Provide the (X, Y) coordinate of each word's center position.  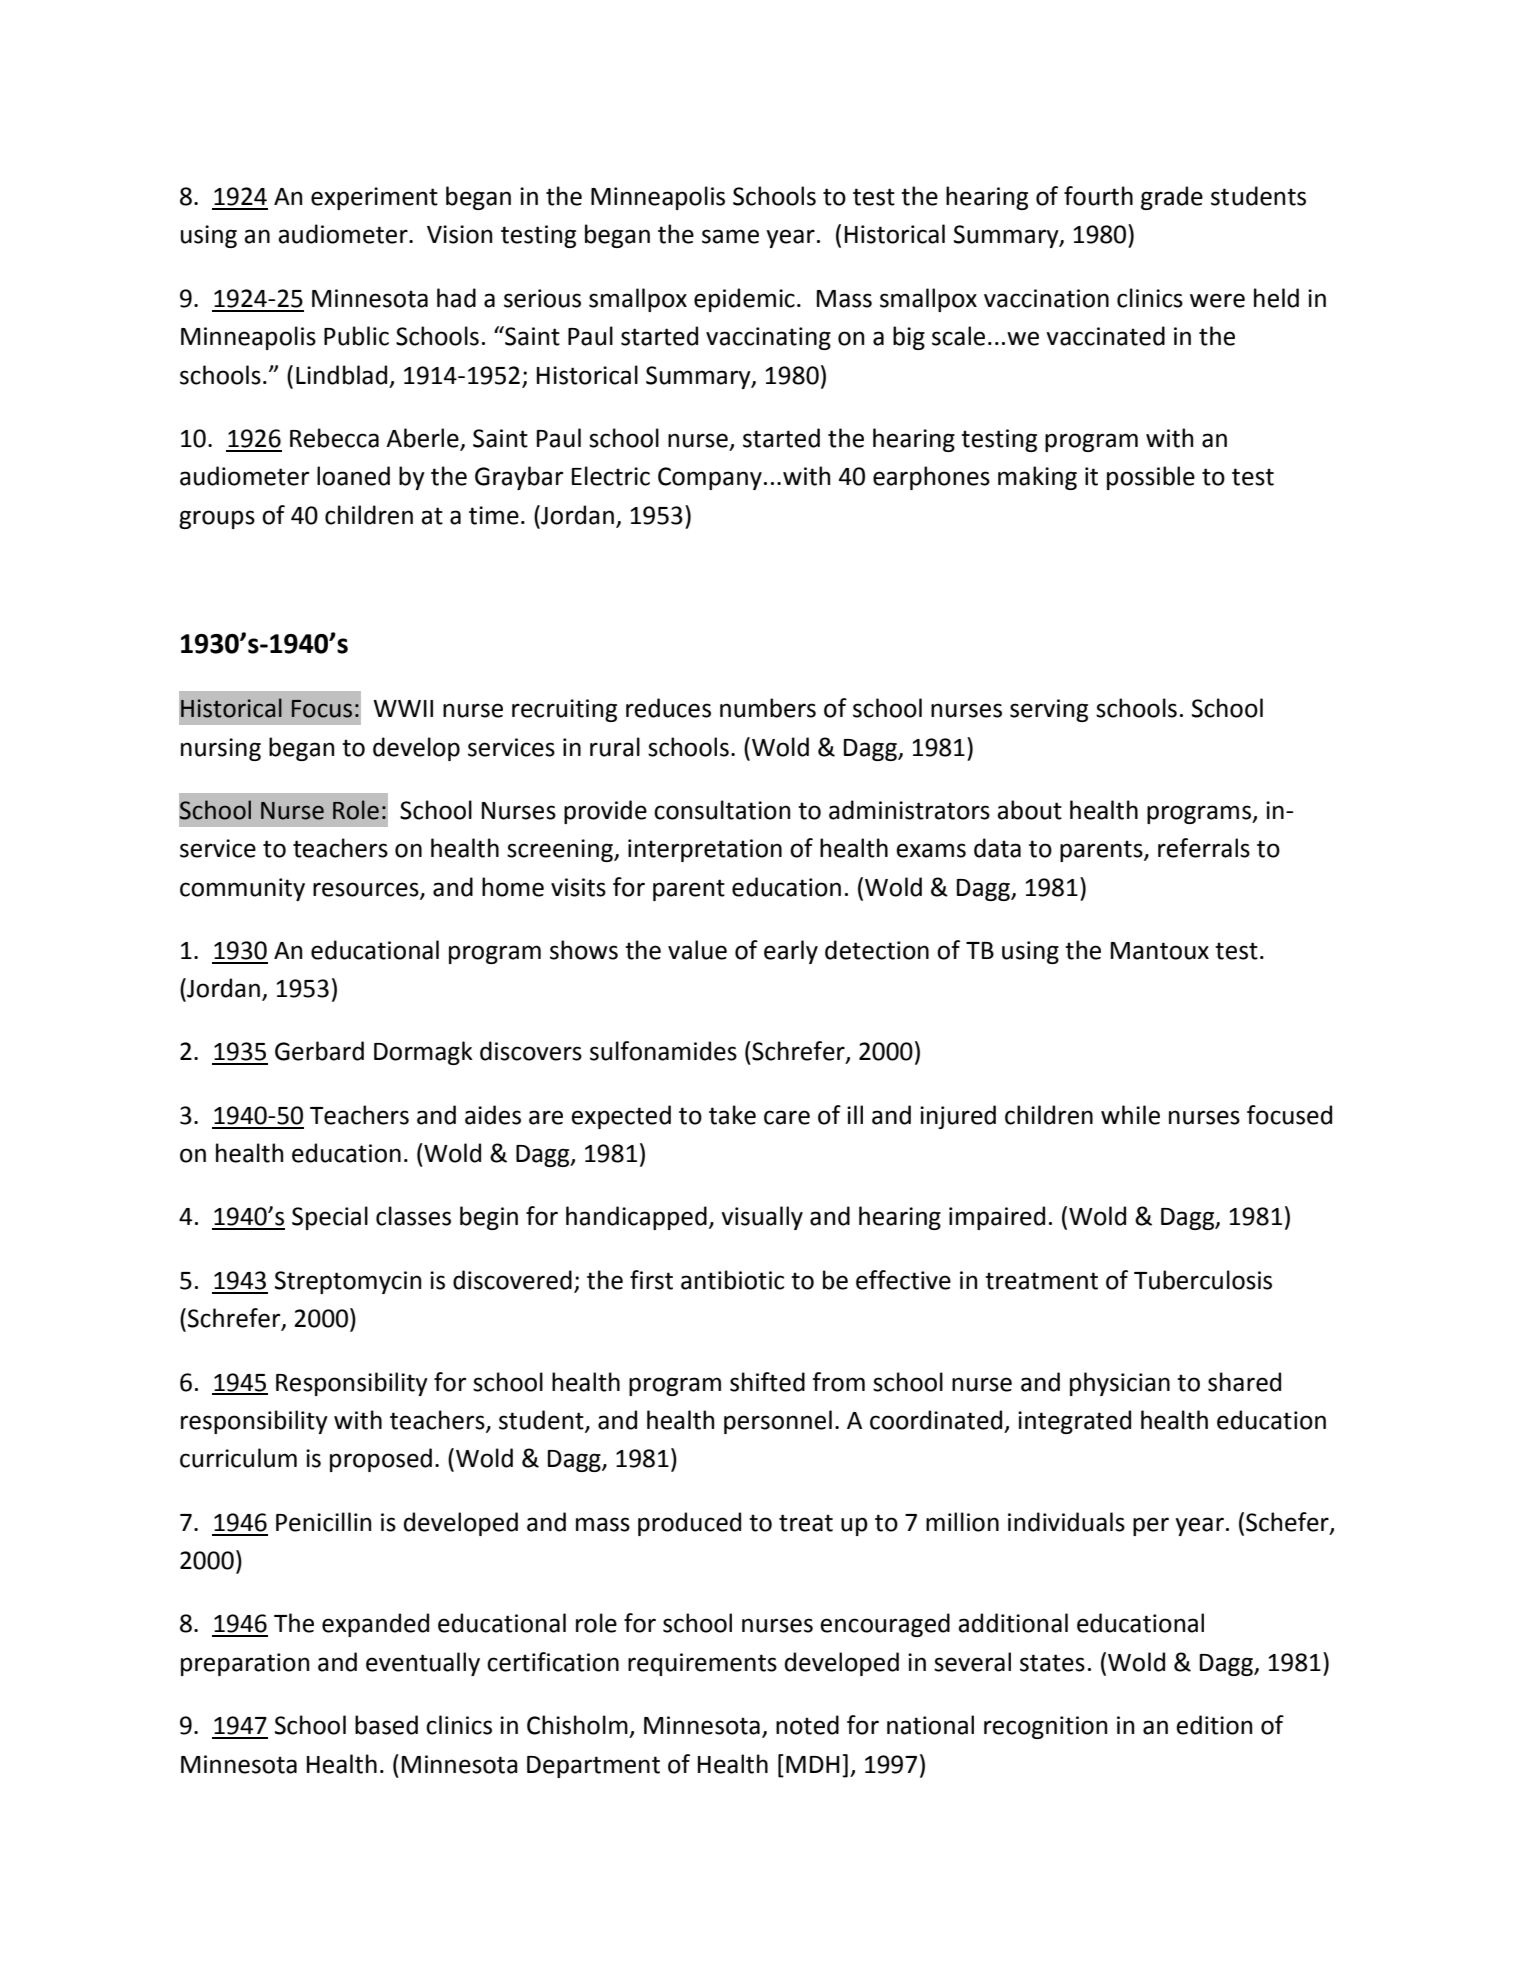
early (791, 952)
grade (1172, 198)
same (730, 236)
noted (807, 1725)
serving (1049, 710)
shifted (767, 1382)
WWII (403, 708)
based (386, 1725)
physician (1120, 1384)
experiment (374, 198)
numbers (768, 708)
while (1130, 1115)
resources (367, 890)
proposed (381, 1460)
